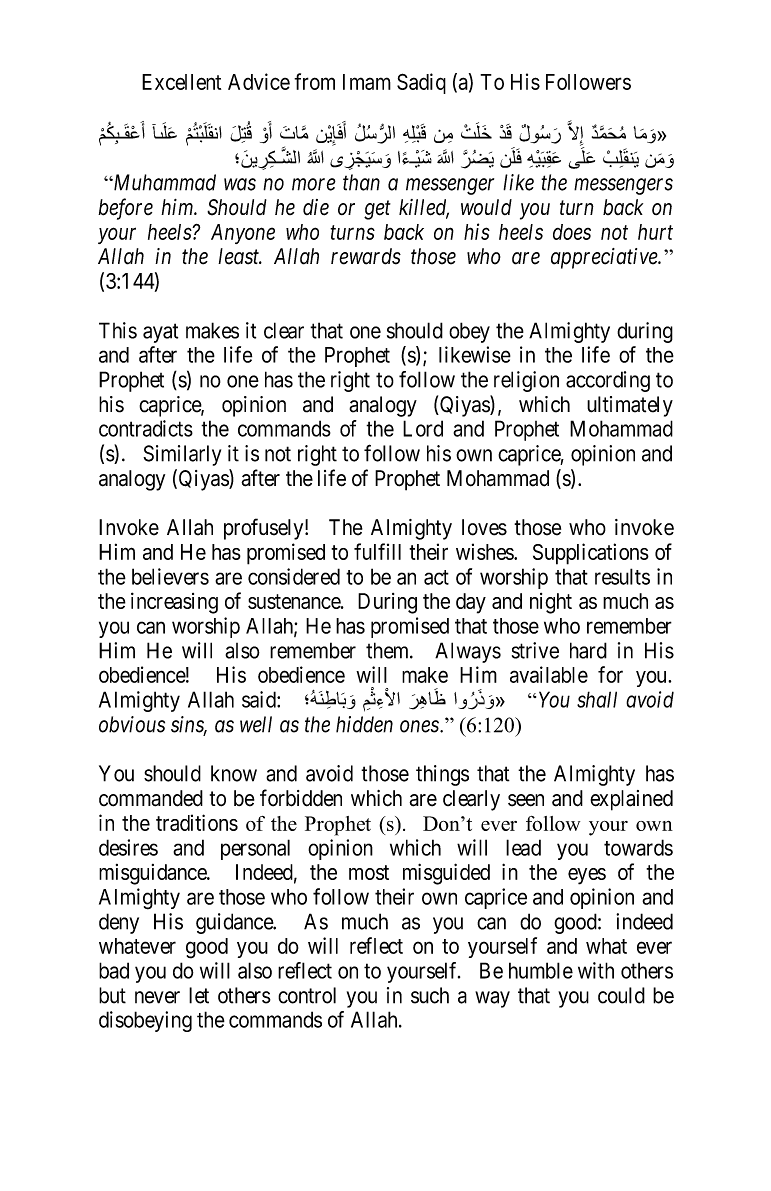 This screenshot has height=1191, width=771. What do you see at coordinates (364, 724) in the screenshot?
I see `hidden` at bounding box center [364, 724].
